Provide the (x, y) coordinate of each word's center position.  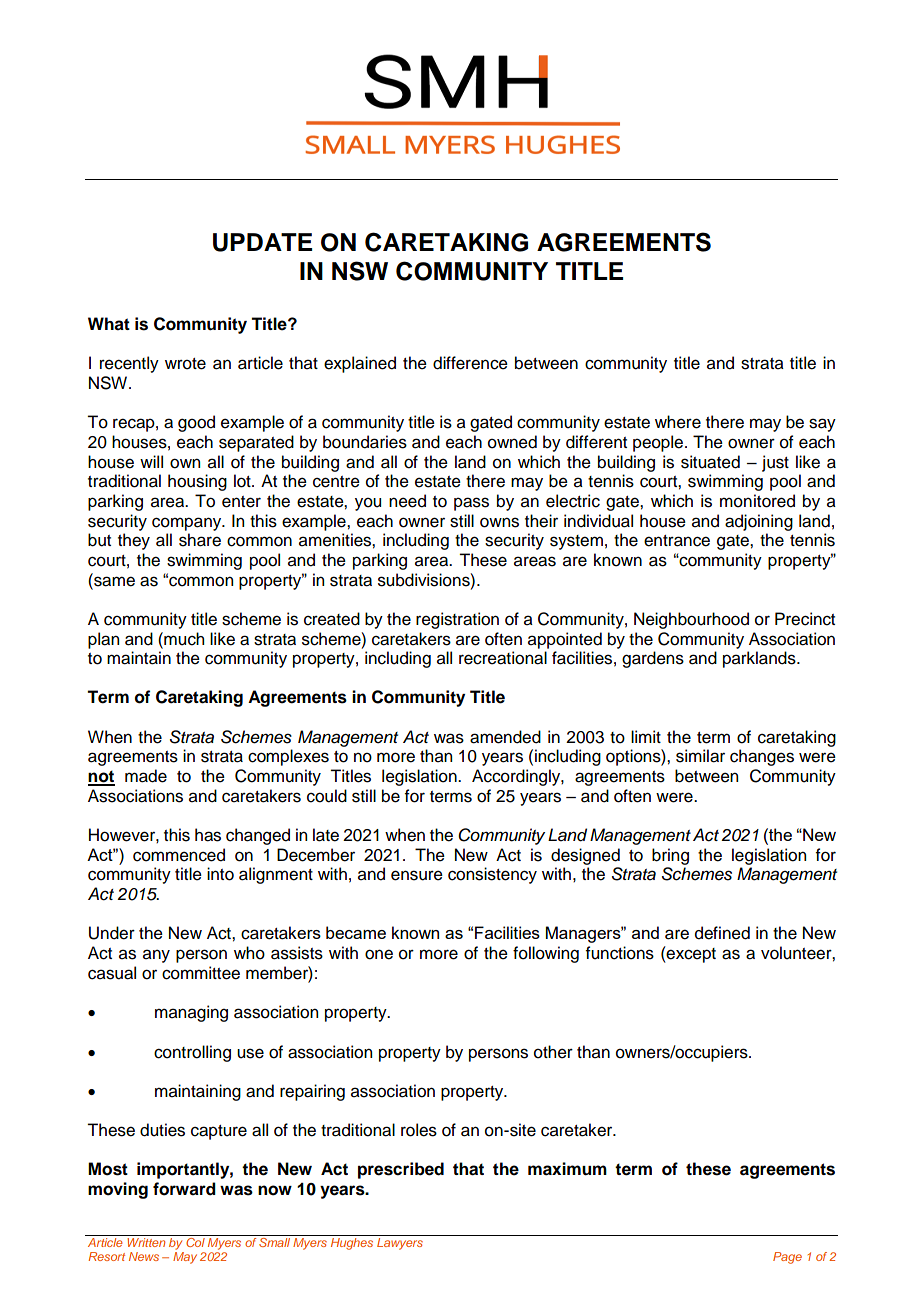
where (678, 422)
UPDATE (262, 242)
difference (470, 363)
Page (787, 1258)
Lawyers (400, 1244)
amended (505, 737)
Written (146, 1242)
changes (762, 757)
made (146, 776)
